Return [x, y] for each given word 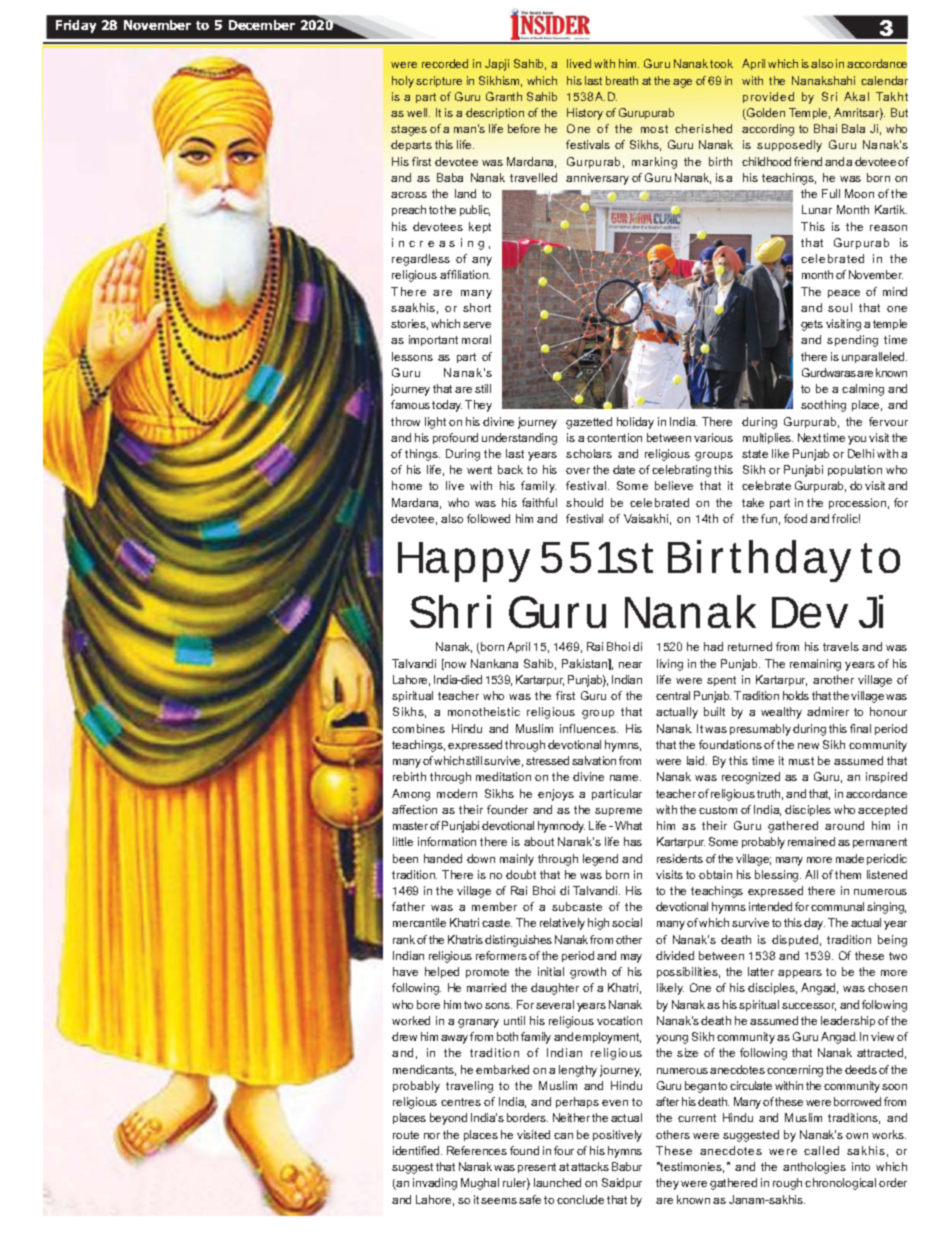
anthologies [814, 1168]
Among [411, 795]
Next [809, 437]
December [262, 25]
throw [405, 421]
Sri [829, 96]
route [406, 1135]
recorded [445, 63]
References [477, 1150]
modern [457, 793]
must [801, 761]
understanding [519, 439]
